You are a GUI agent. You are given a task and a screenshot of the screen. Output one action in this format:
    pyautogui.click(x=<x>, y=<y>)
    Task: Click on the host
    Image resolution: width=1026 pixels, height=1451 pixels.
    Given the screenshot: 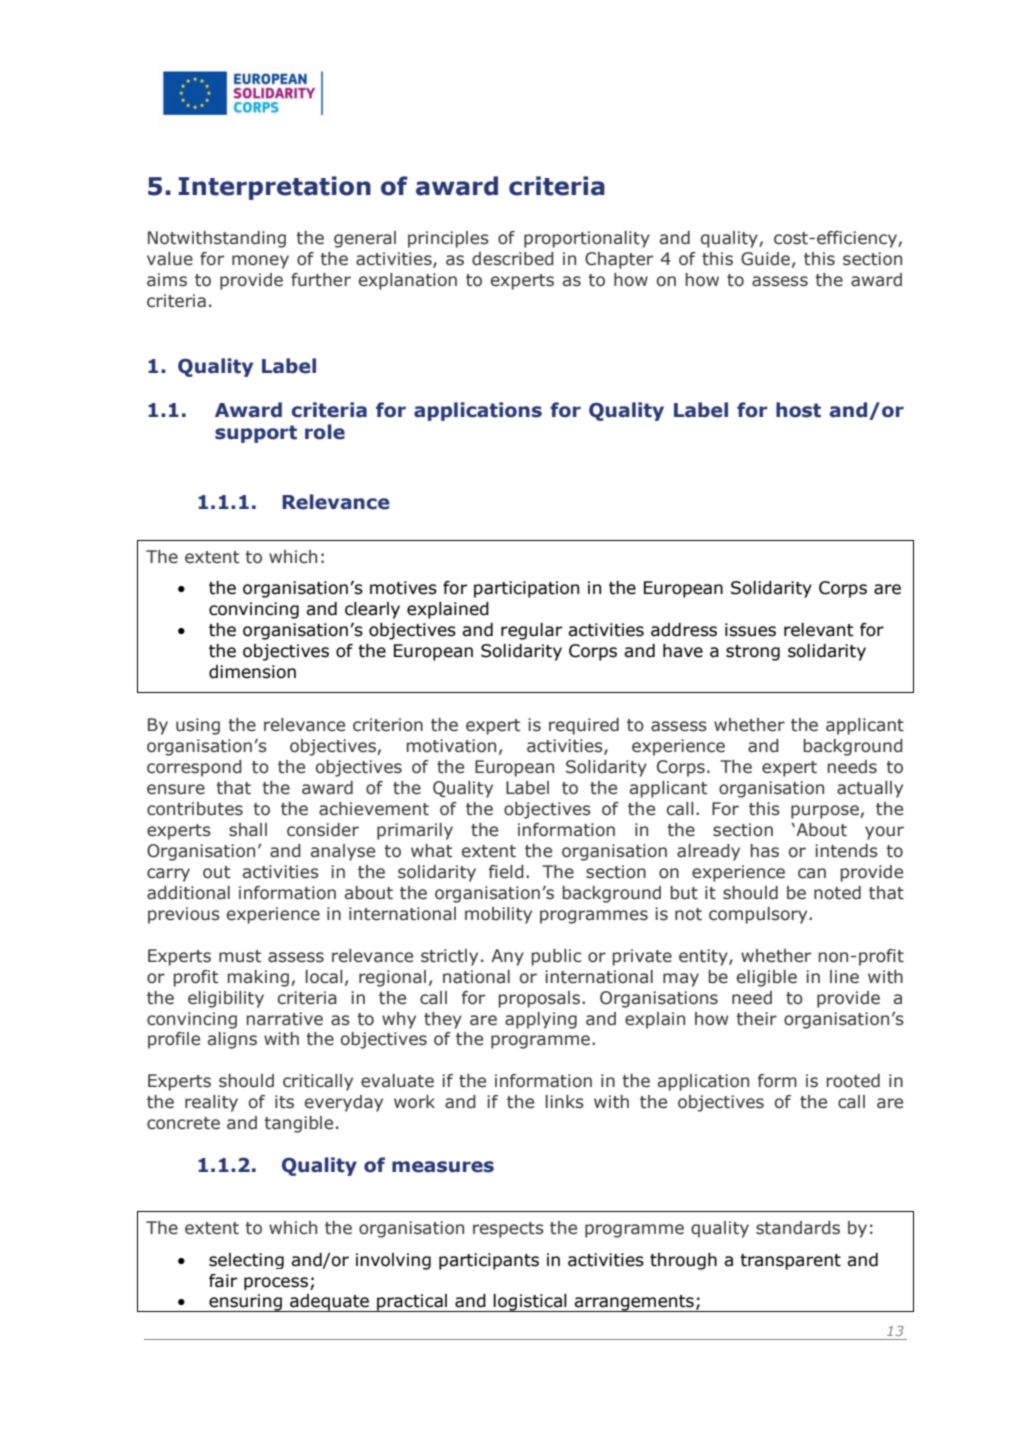 What is the action you would take?
    pyautogui.click(x=798, y=410)
